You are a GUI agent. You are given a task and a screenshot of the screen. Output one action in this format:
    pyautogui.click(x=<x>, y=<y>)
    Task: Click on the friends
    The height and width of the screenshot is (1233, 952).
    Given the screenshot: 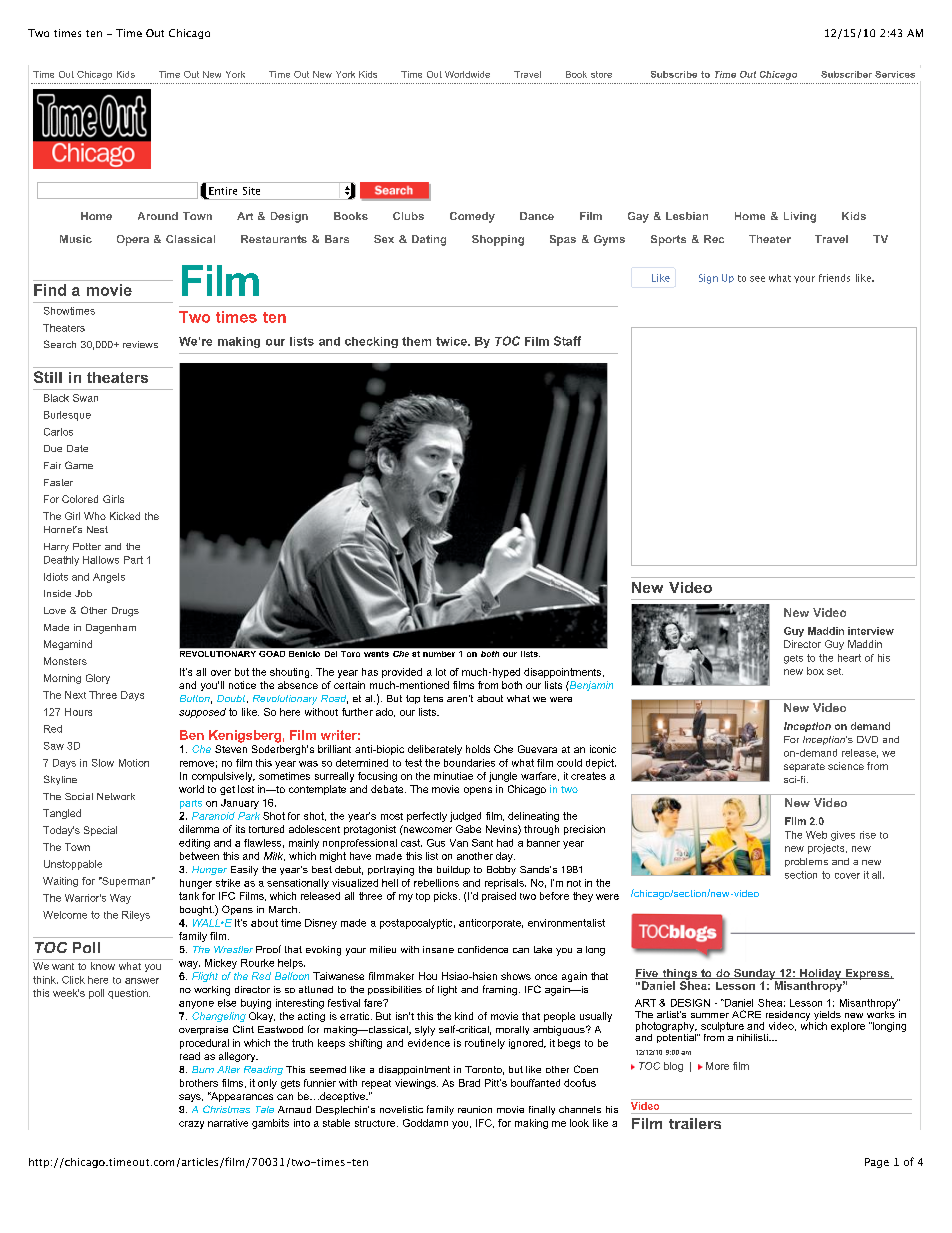 What is the action you would take?
    pyautogui.click(x=834, y=278)
